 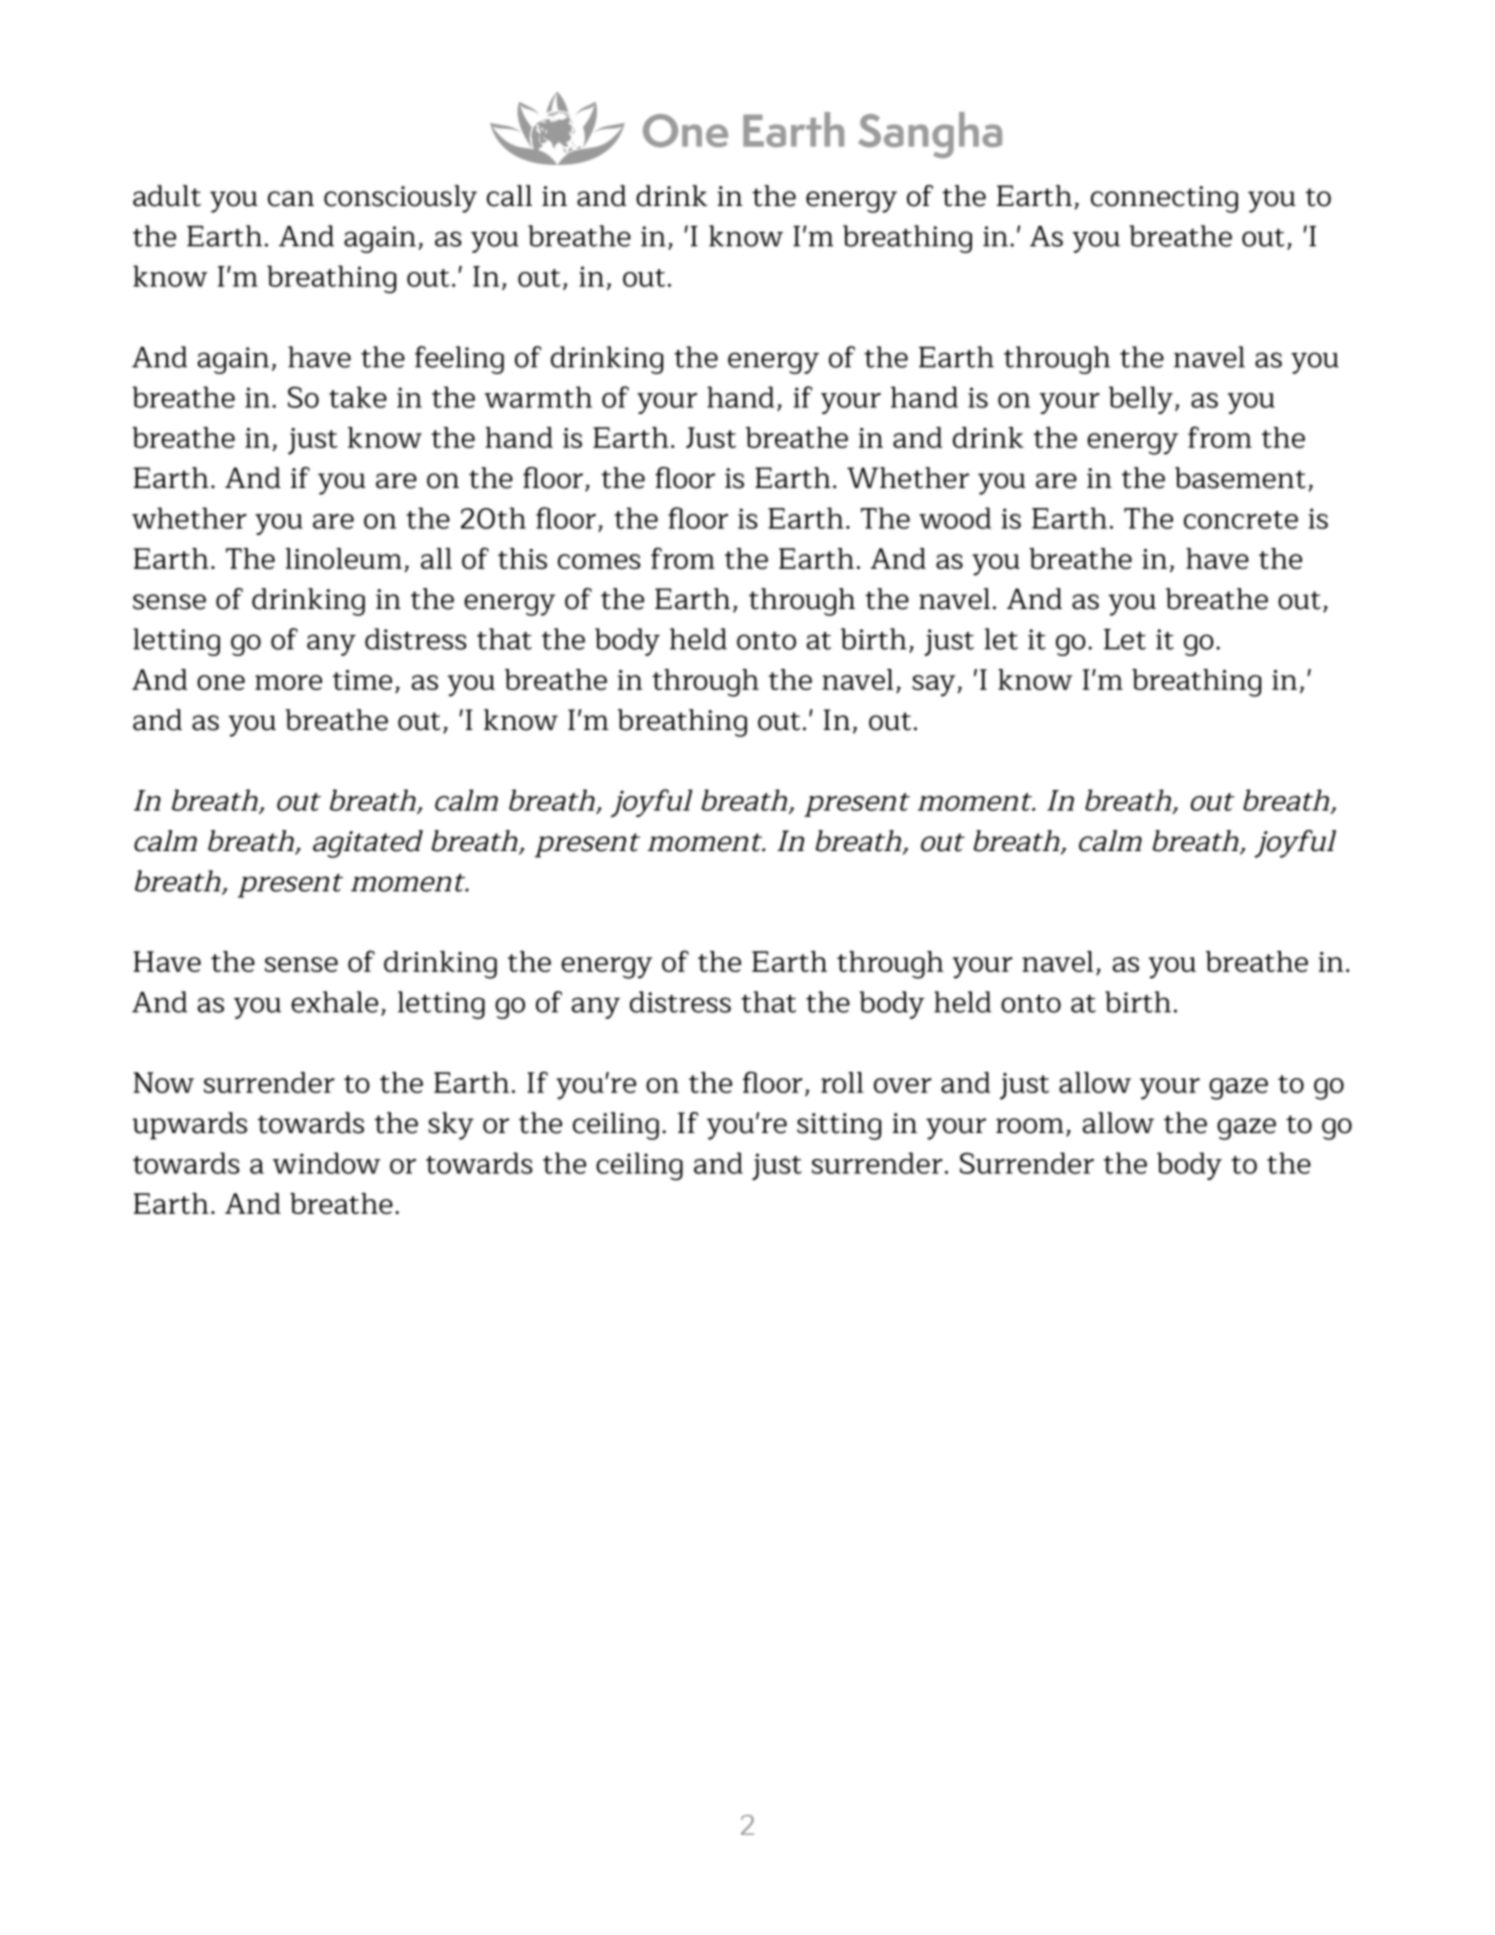 I want to click on belly, so click(x=1141, y=400).
